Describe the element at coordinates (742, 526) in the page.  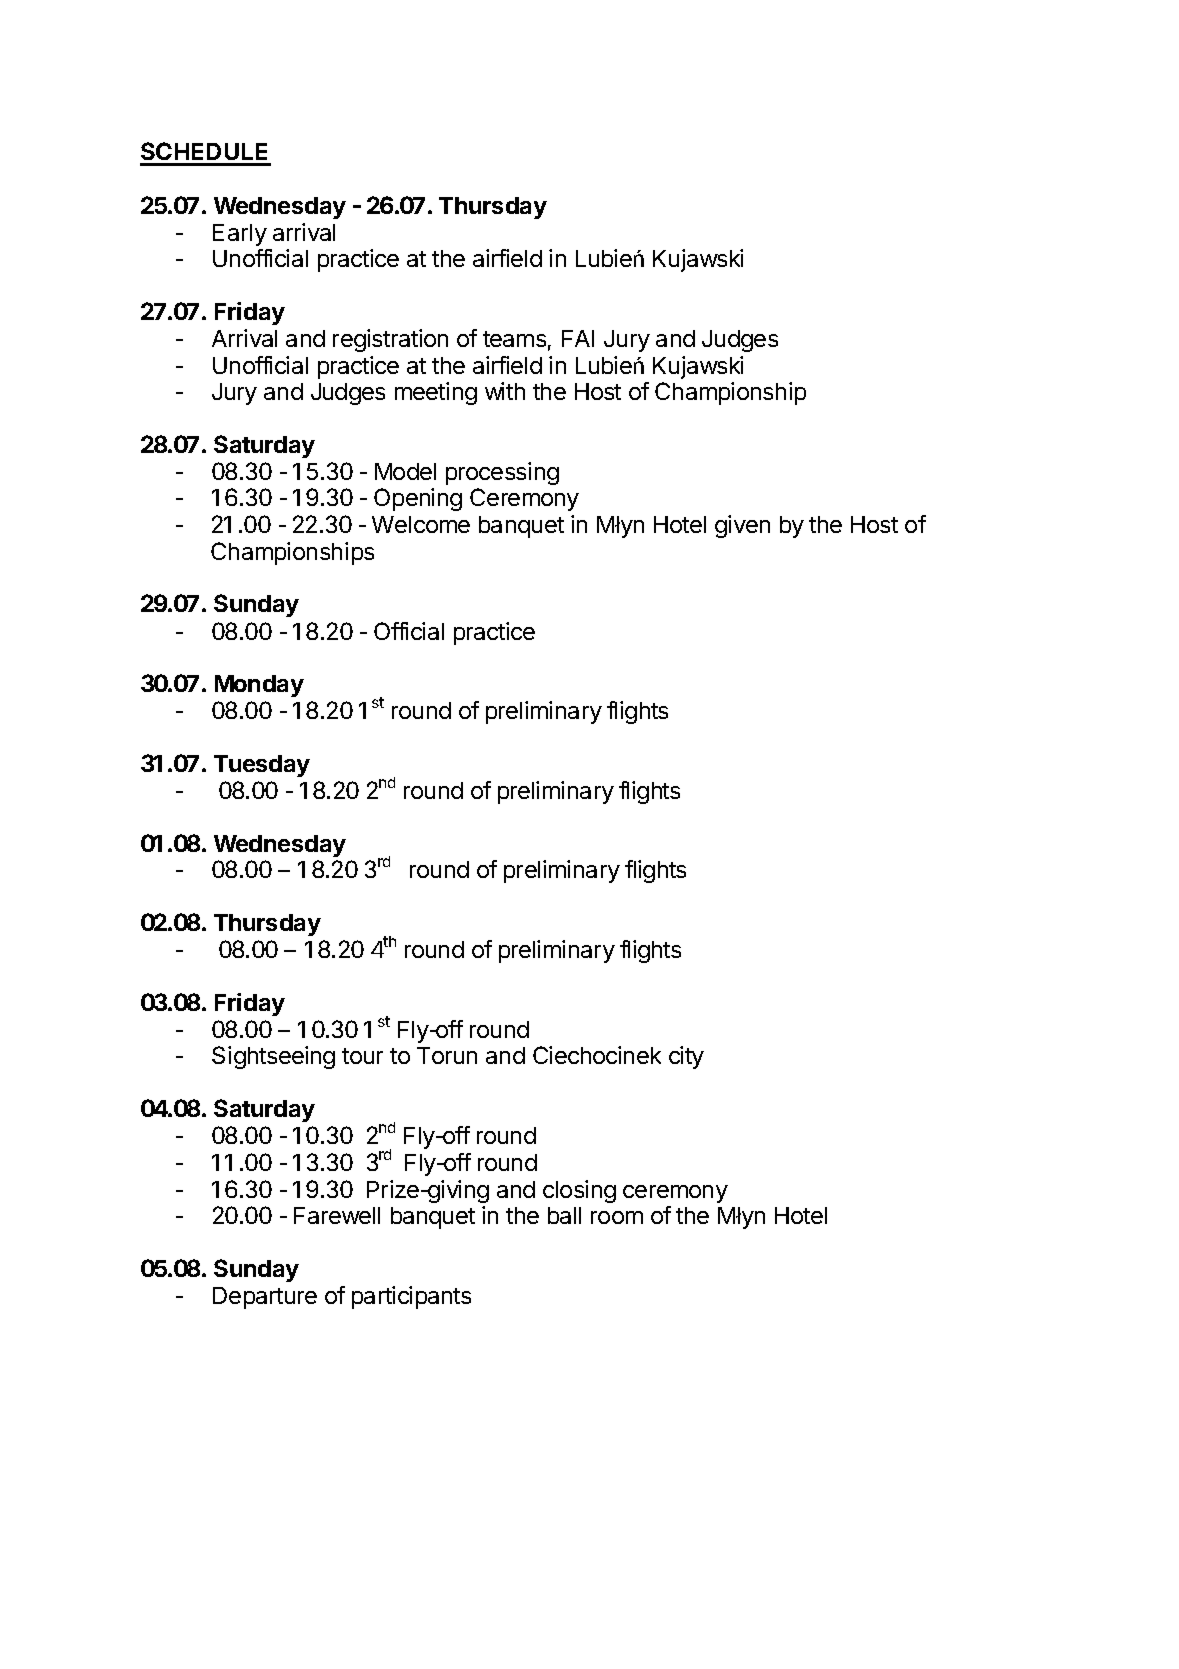
I see `given` at that location.
